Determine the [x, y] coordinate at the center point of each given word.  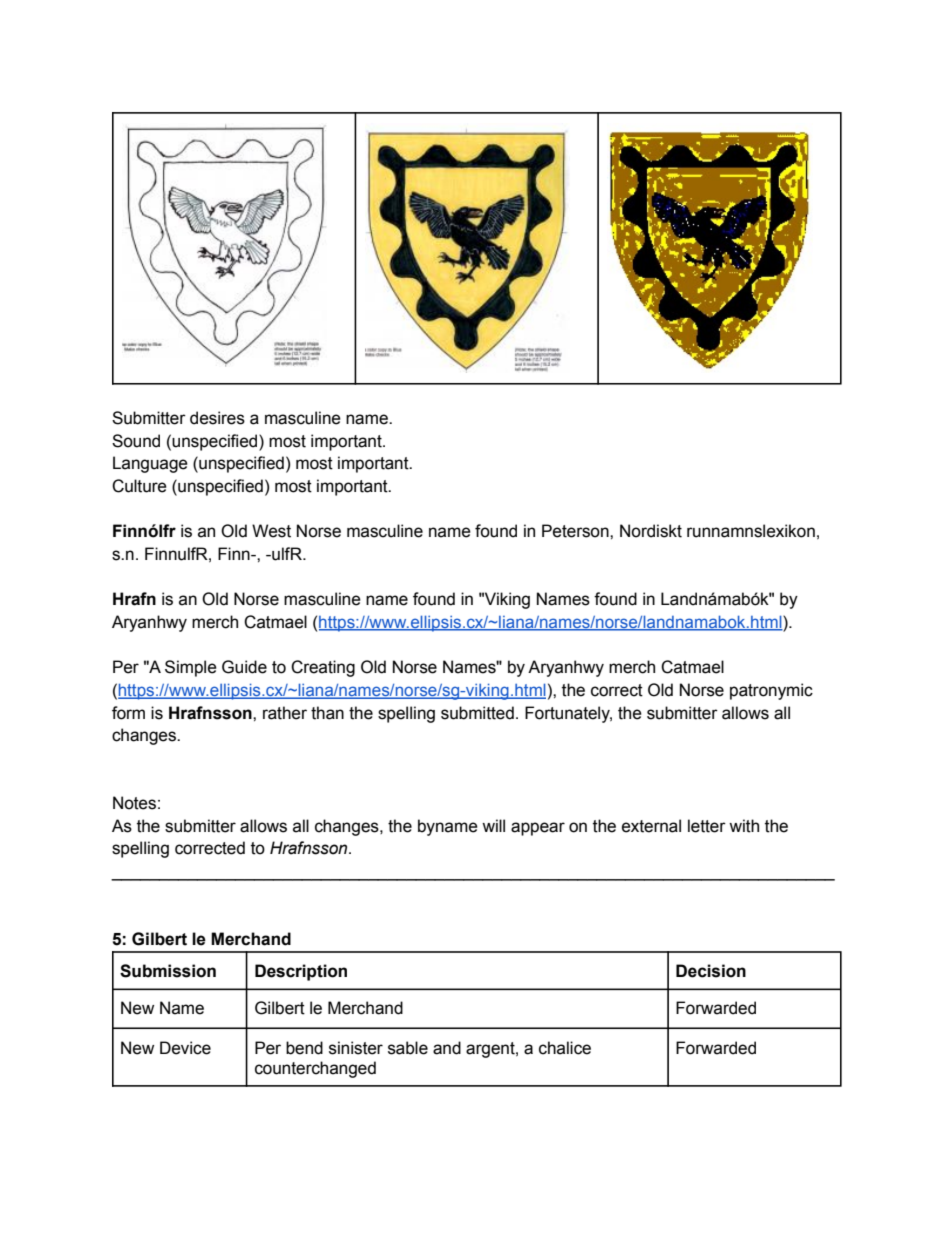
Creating [323, 668]
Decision [711, 971]
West [271, 531]
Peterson [576, 531]
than [327, 713]
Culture [139, 486]
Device [185, 1048]
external [651, 826]
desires [217, 418]
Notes [134, 803]
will [493, 825]
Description [301, 972]
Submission [168, 971]
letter [707, 826]
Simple [191, 668]
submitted [477, 713]
